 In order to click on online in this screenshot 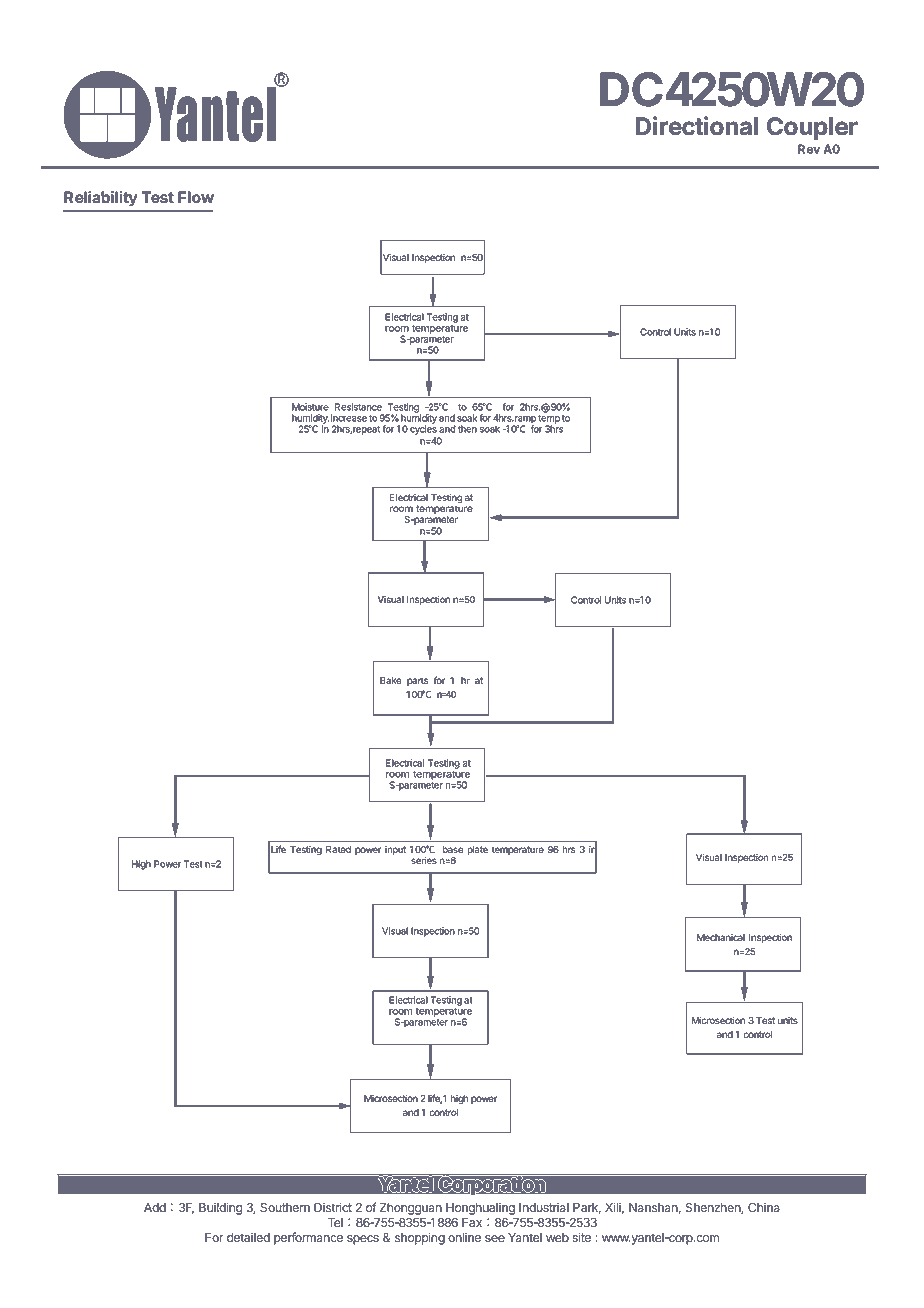, I will do `click(464, 1237)`.
